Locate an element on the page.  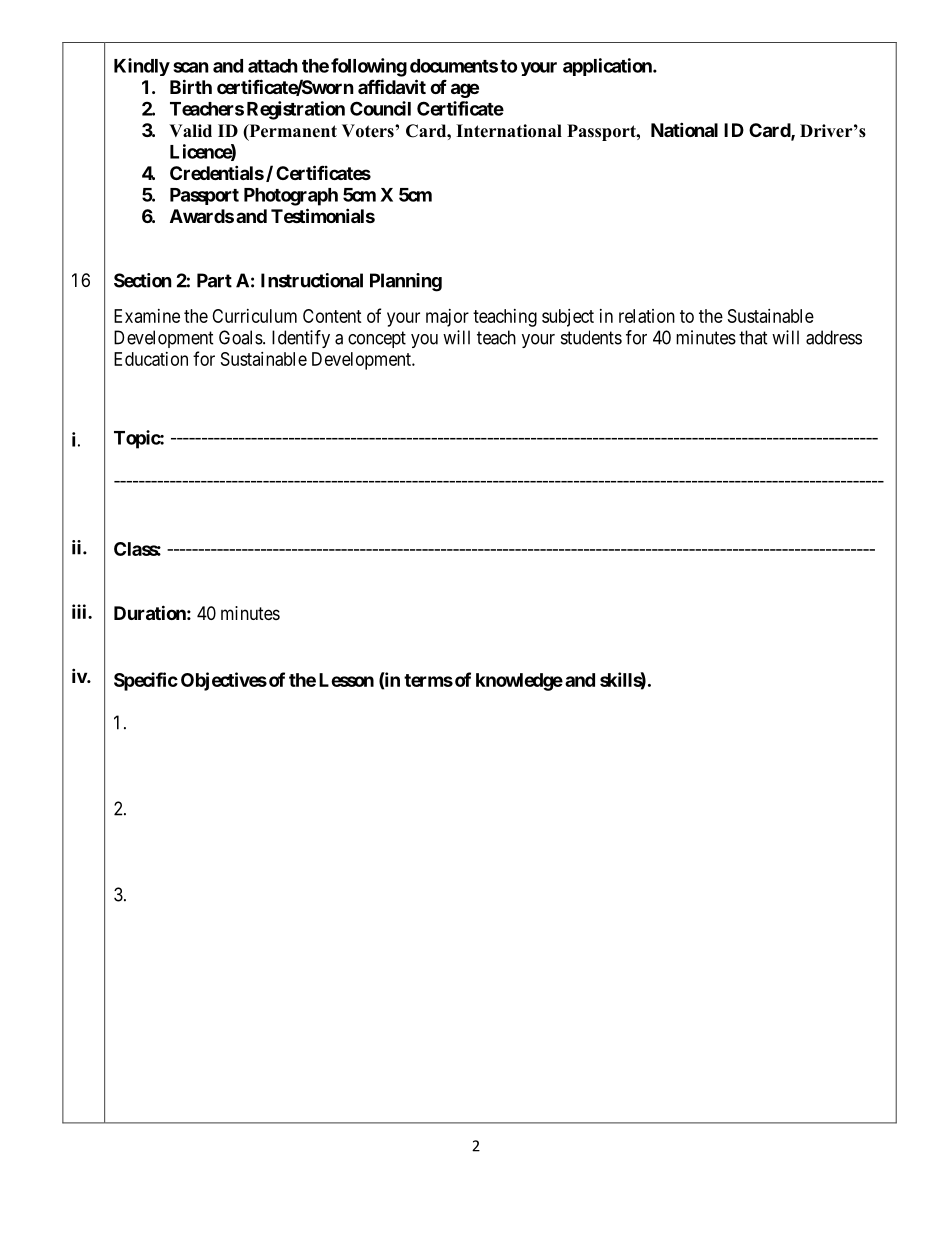
affidavit is located at coordinates (392, 86).
